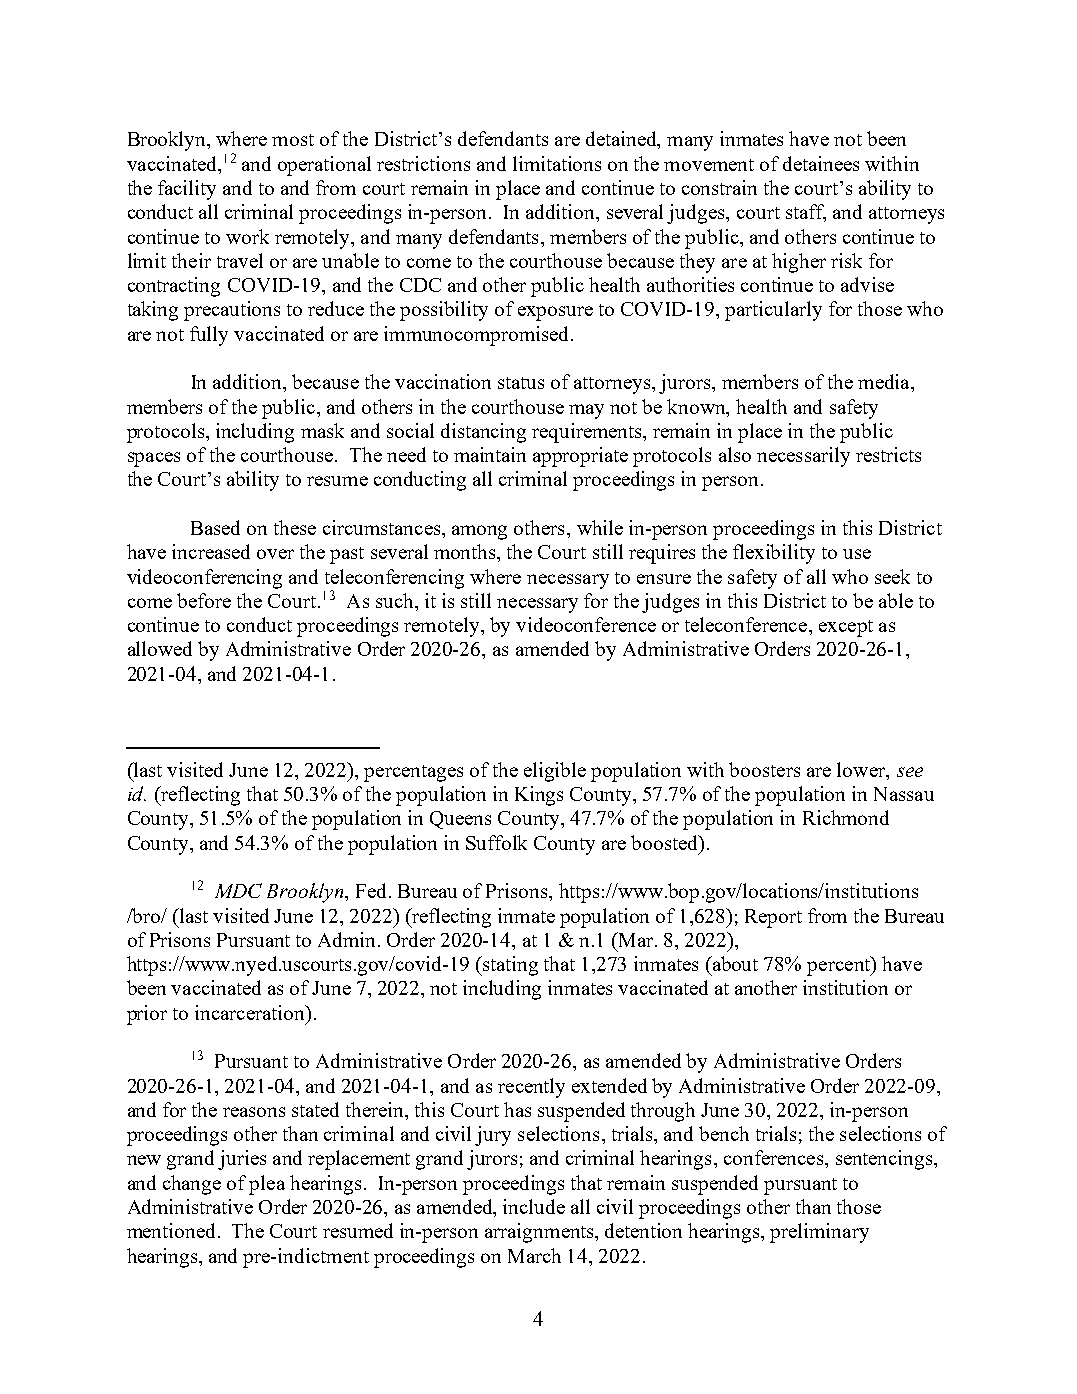  I want to click on necessarily, so click(803, 457).
